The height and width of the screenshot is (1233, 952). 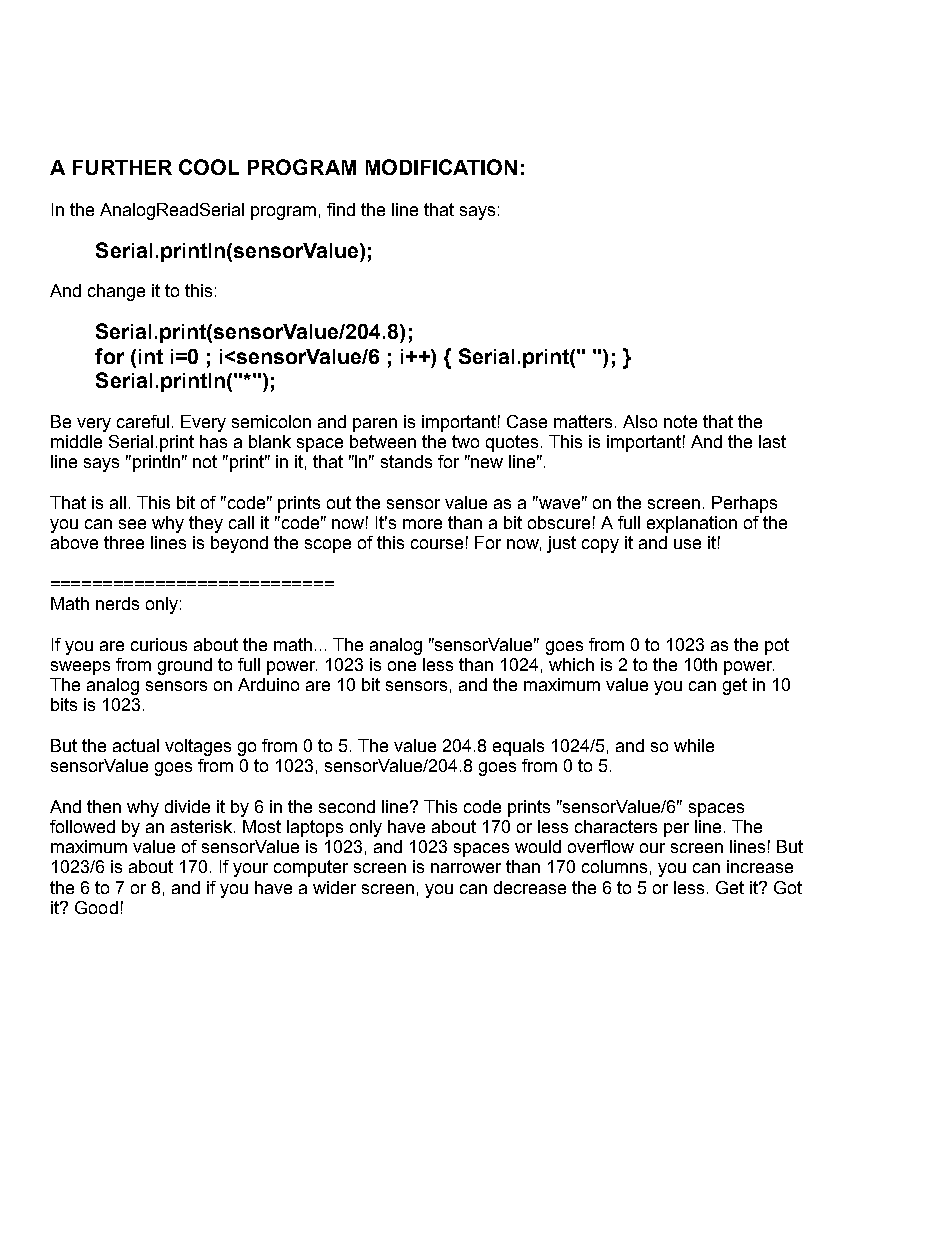 What do you see at coordinates (375, 425) in the screenshot?
I see `paren` at bounding box center [375, 425].
